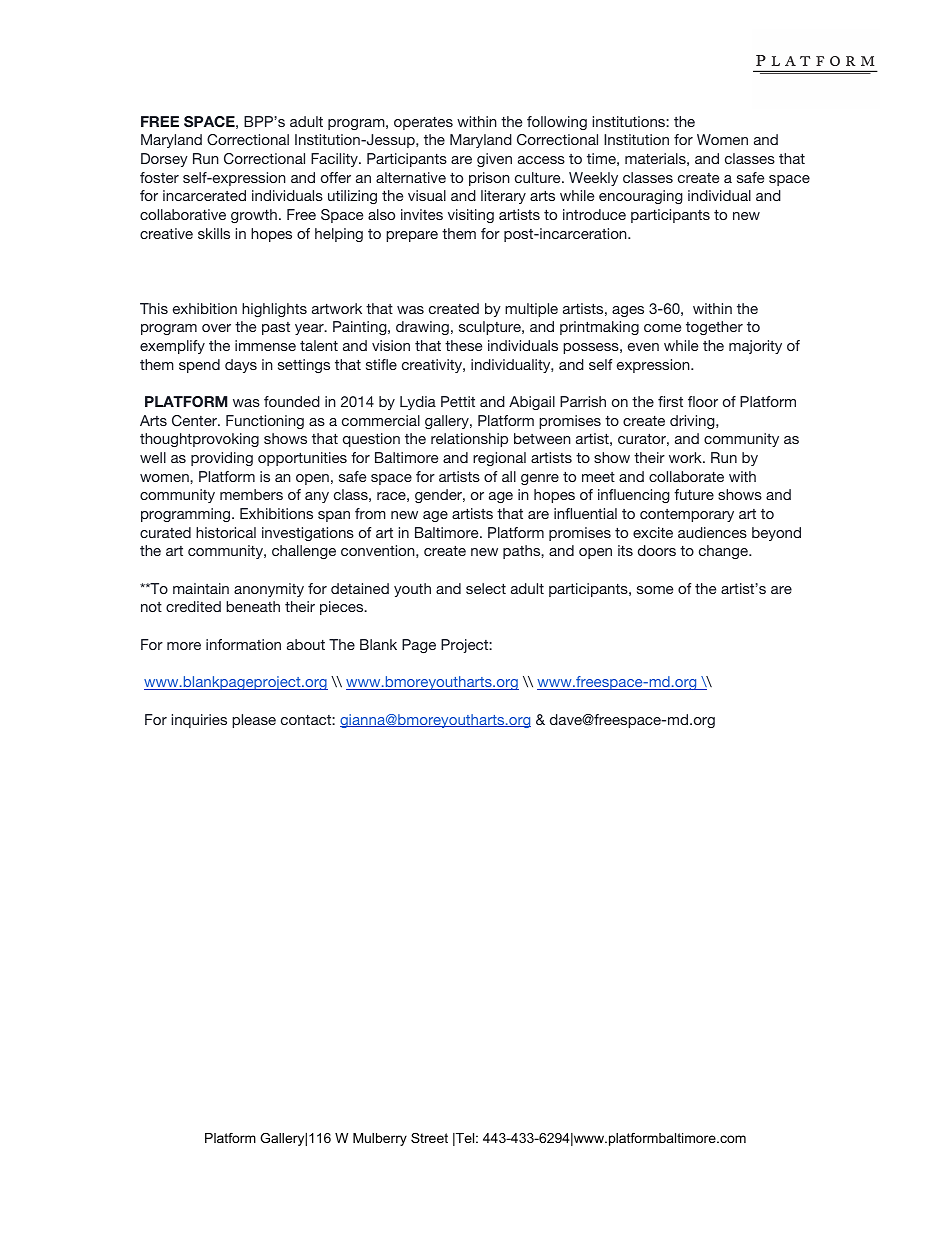 Image resolution: width=952 pixels, height=1233 pixels. What do you see at coordinates (222, 459) in the screenshot?
I see `providing` at bounding box center [222, 459].
